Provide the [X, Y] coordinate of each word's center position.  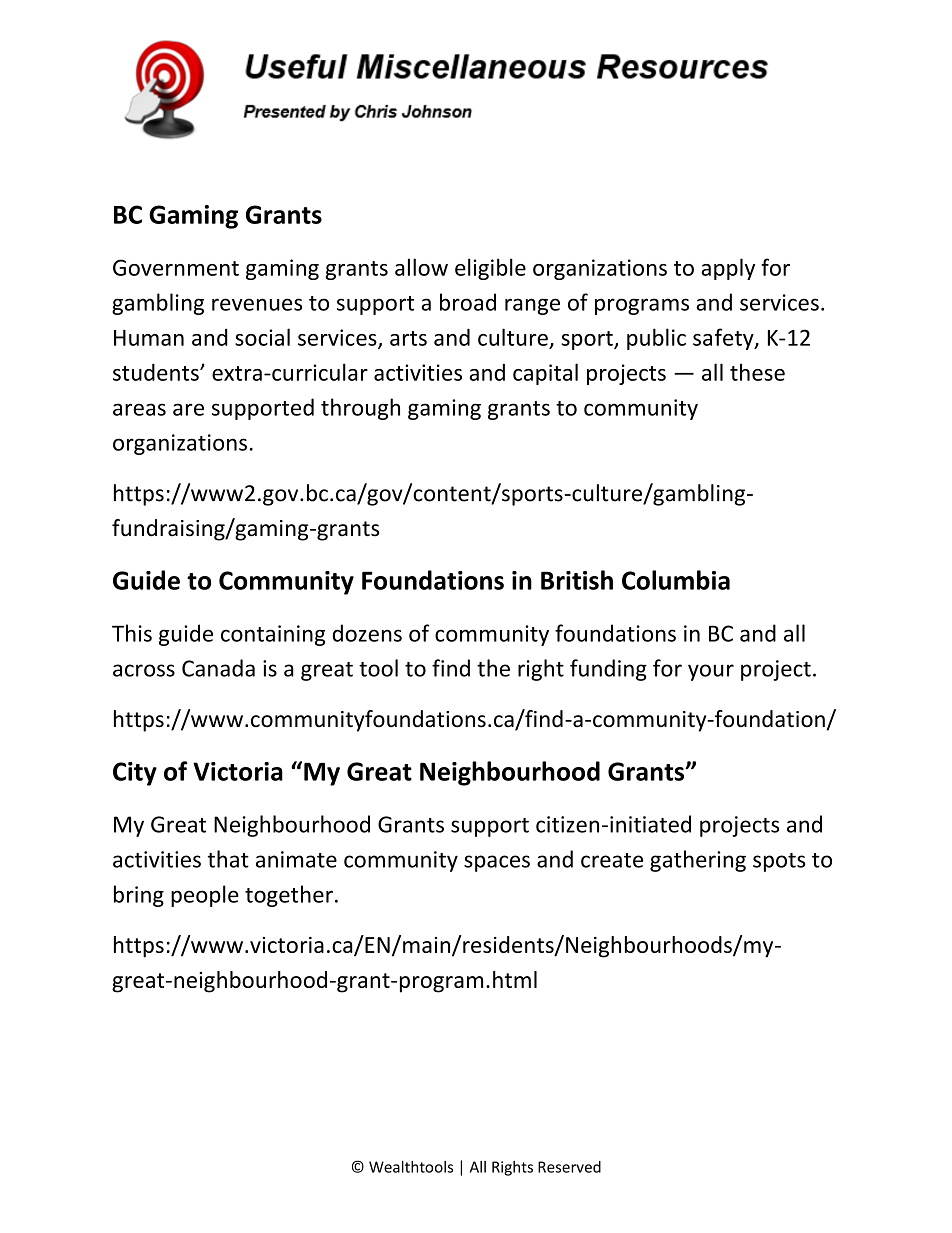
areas [139, 409]
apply [728, 269]
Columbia [676, 580]
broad [468, 302]
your [711, 672]
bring [139, 896]
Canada [218, 668]
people [205, 896]
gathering [698, 861]
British [577, 580]
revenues [257, 304]
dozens [367, 633]
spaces [497, 863]
